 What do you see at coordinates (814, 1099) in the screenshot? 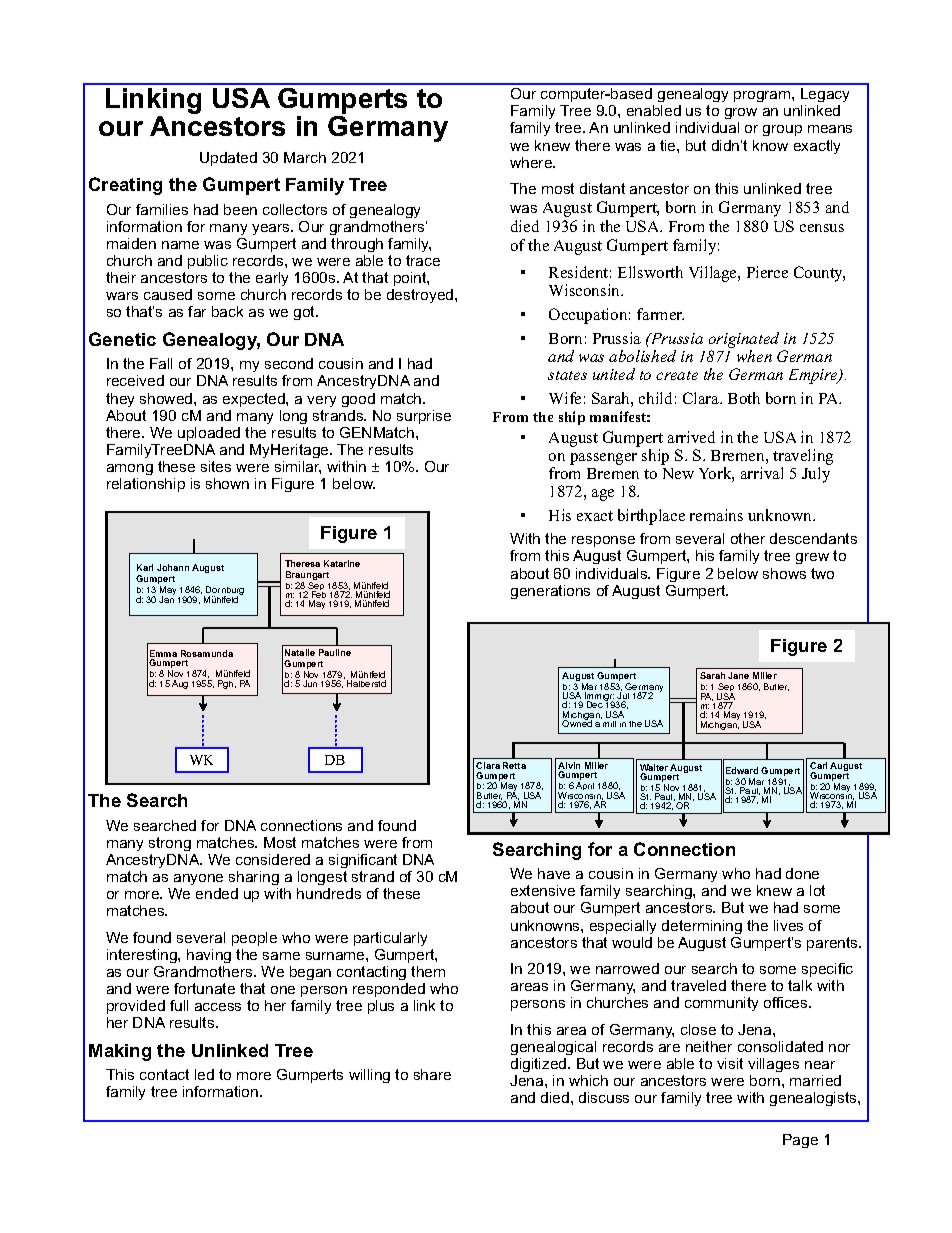
I see `genealogists` at bounding box center [814, 1099].
